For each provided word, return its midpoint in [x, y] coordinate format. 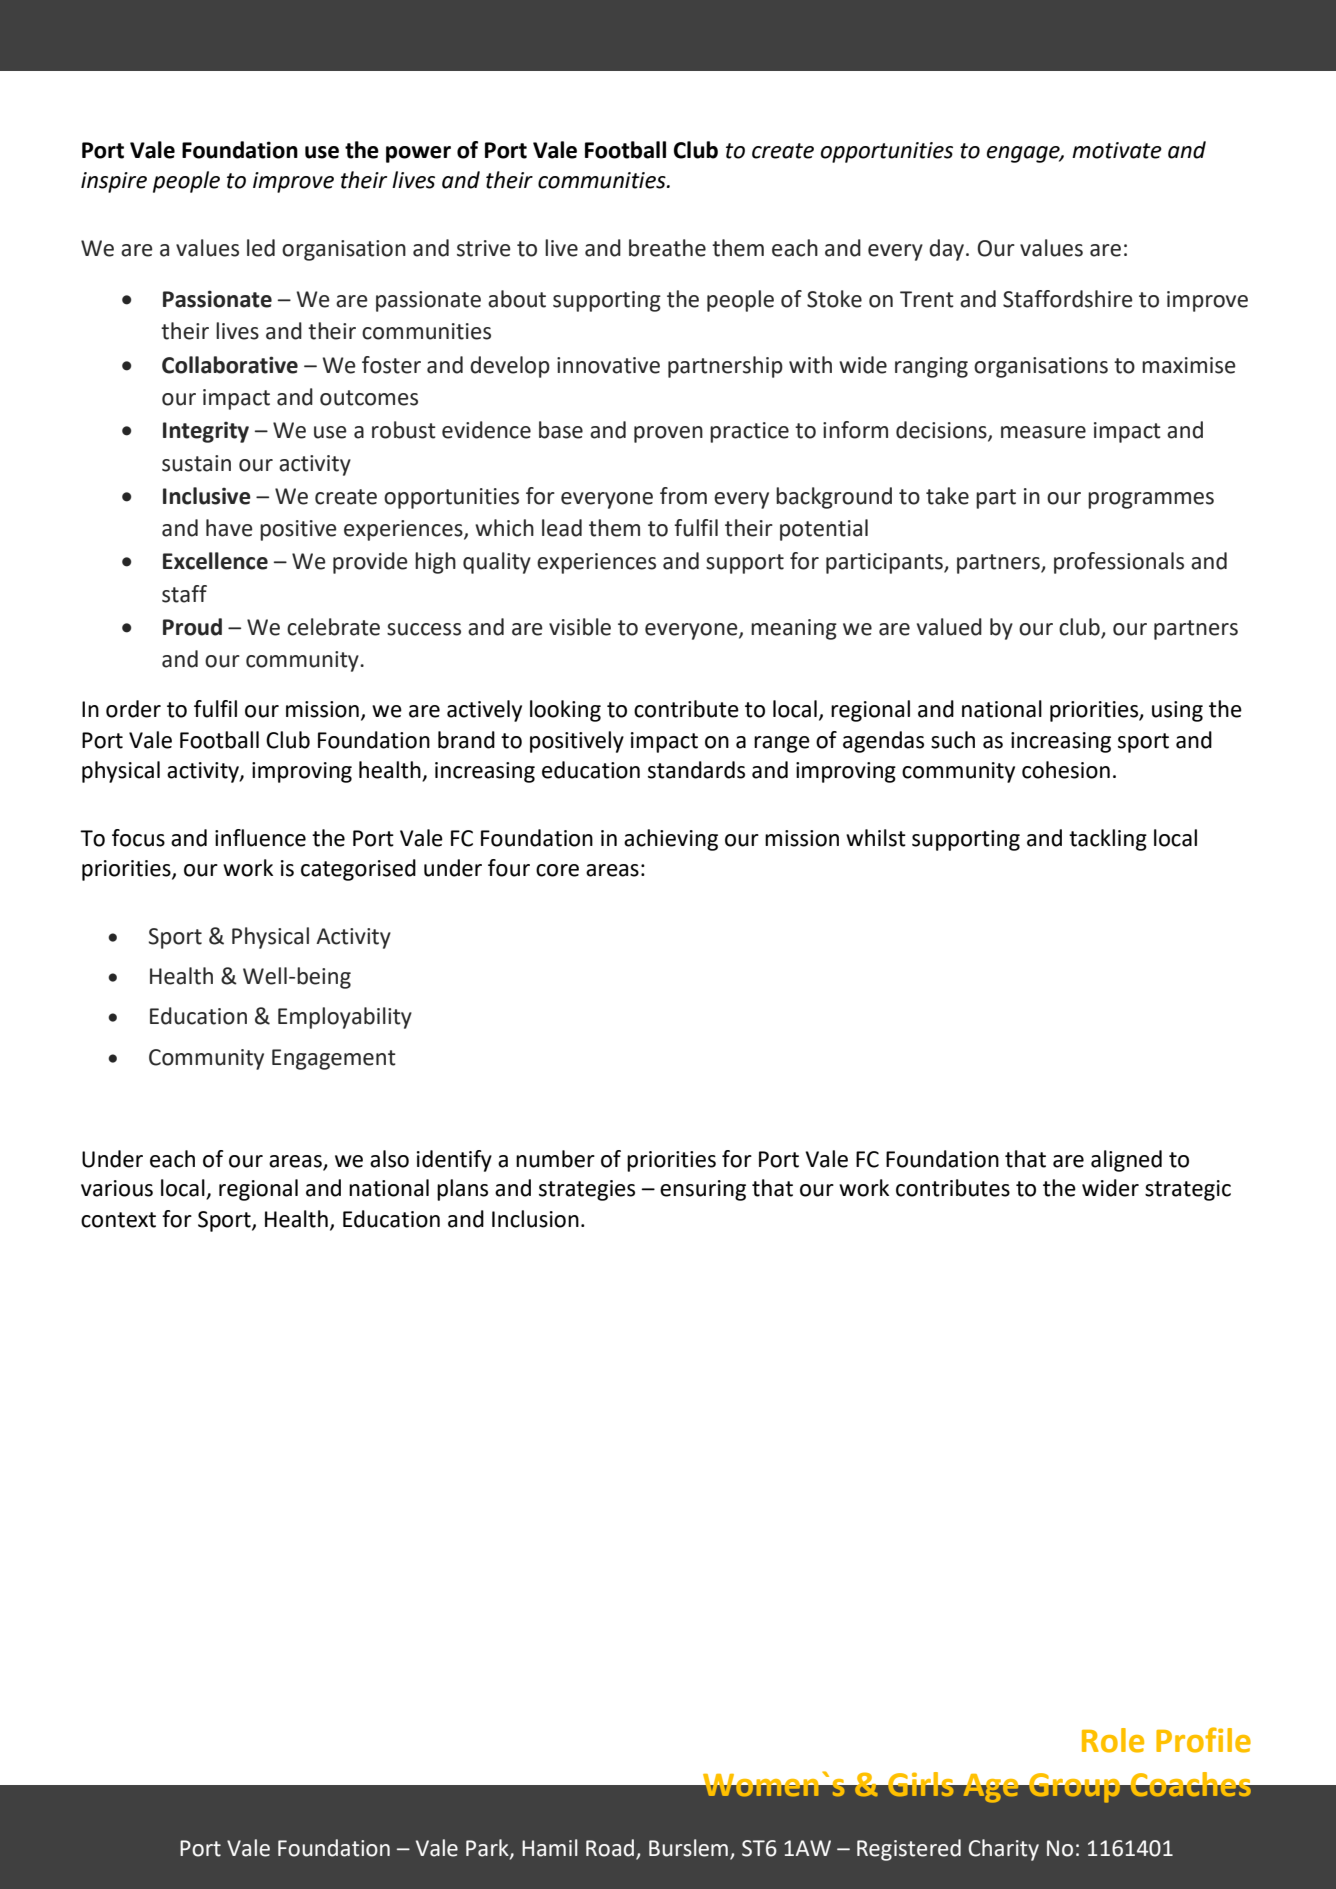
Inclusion [535, 1219]
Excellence [215, 561]
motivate [1117, 150]
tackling [1108, 840]
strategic [1188, 1190]
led [261, 248]
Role [1113, 1740]
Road [611, 1849]
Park [488, 1849]
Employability [345, 1018]
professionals [1119, 563]
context [118, 1220]
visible [580, 627]
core [557, 870]
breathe [667, 248]
